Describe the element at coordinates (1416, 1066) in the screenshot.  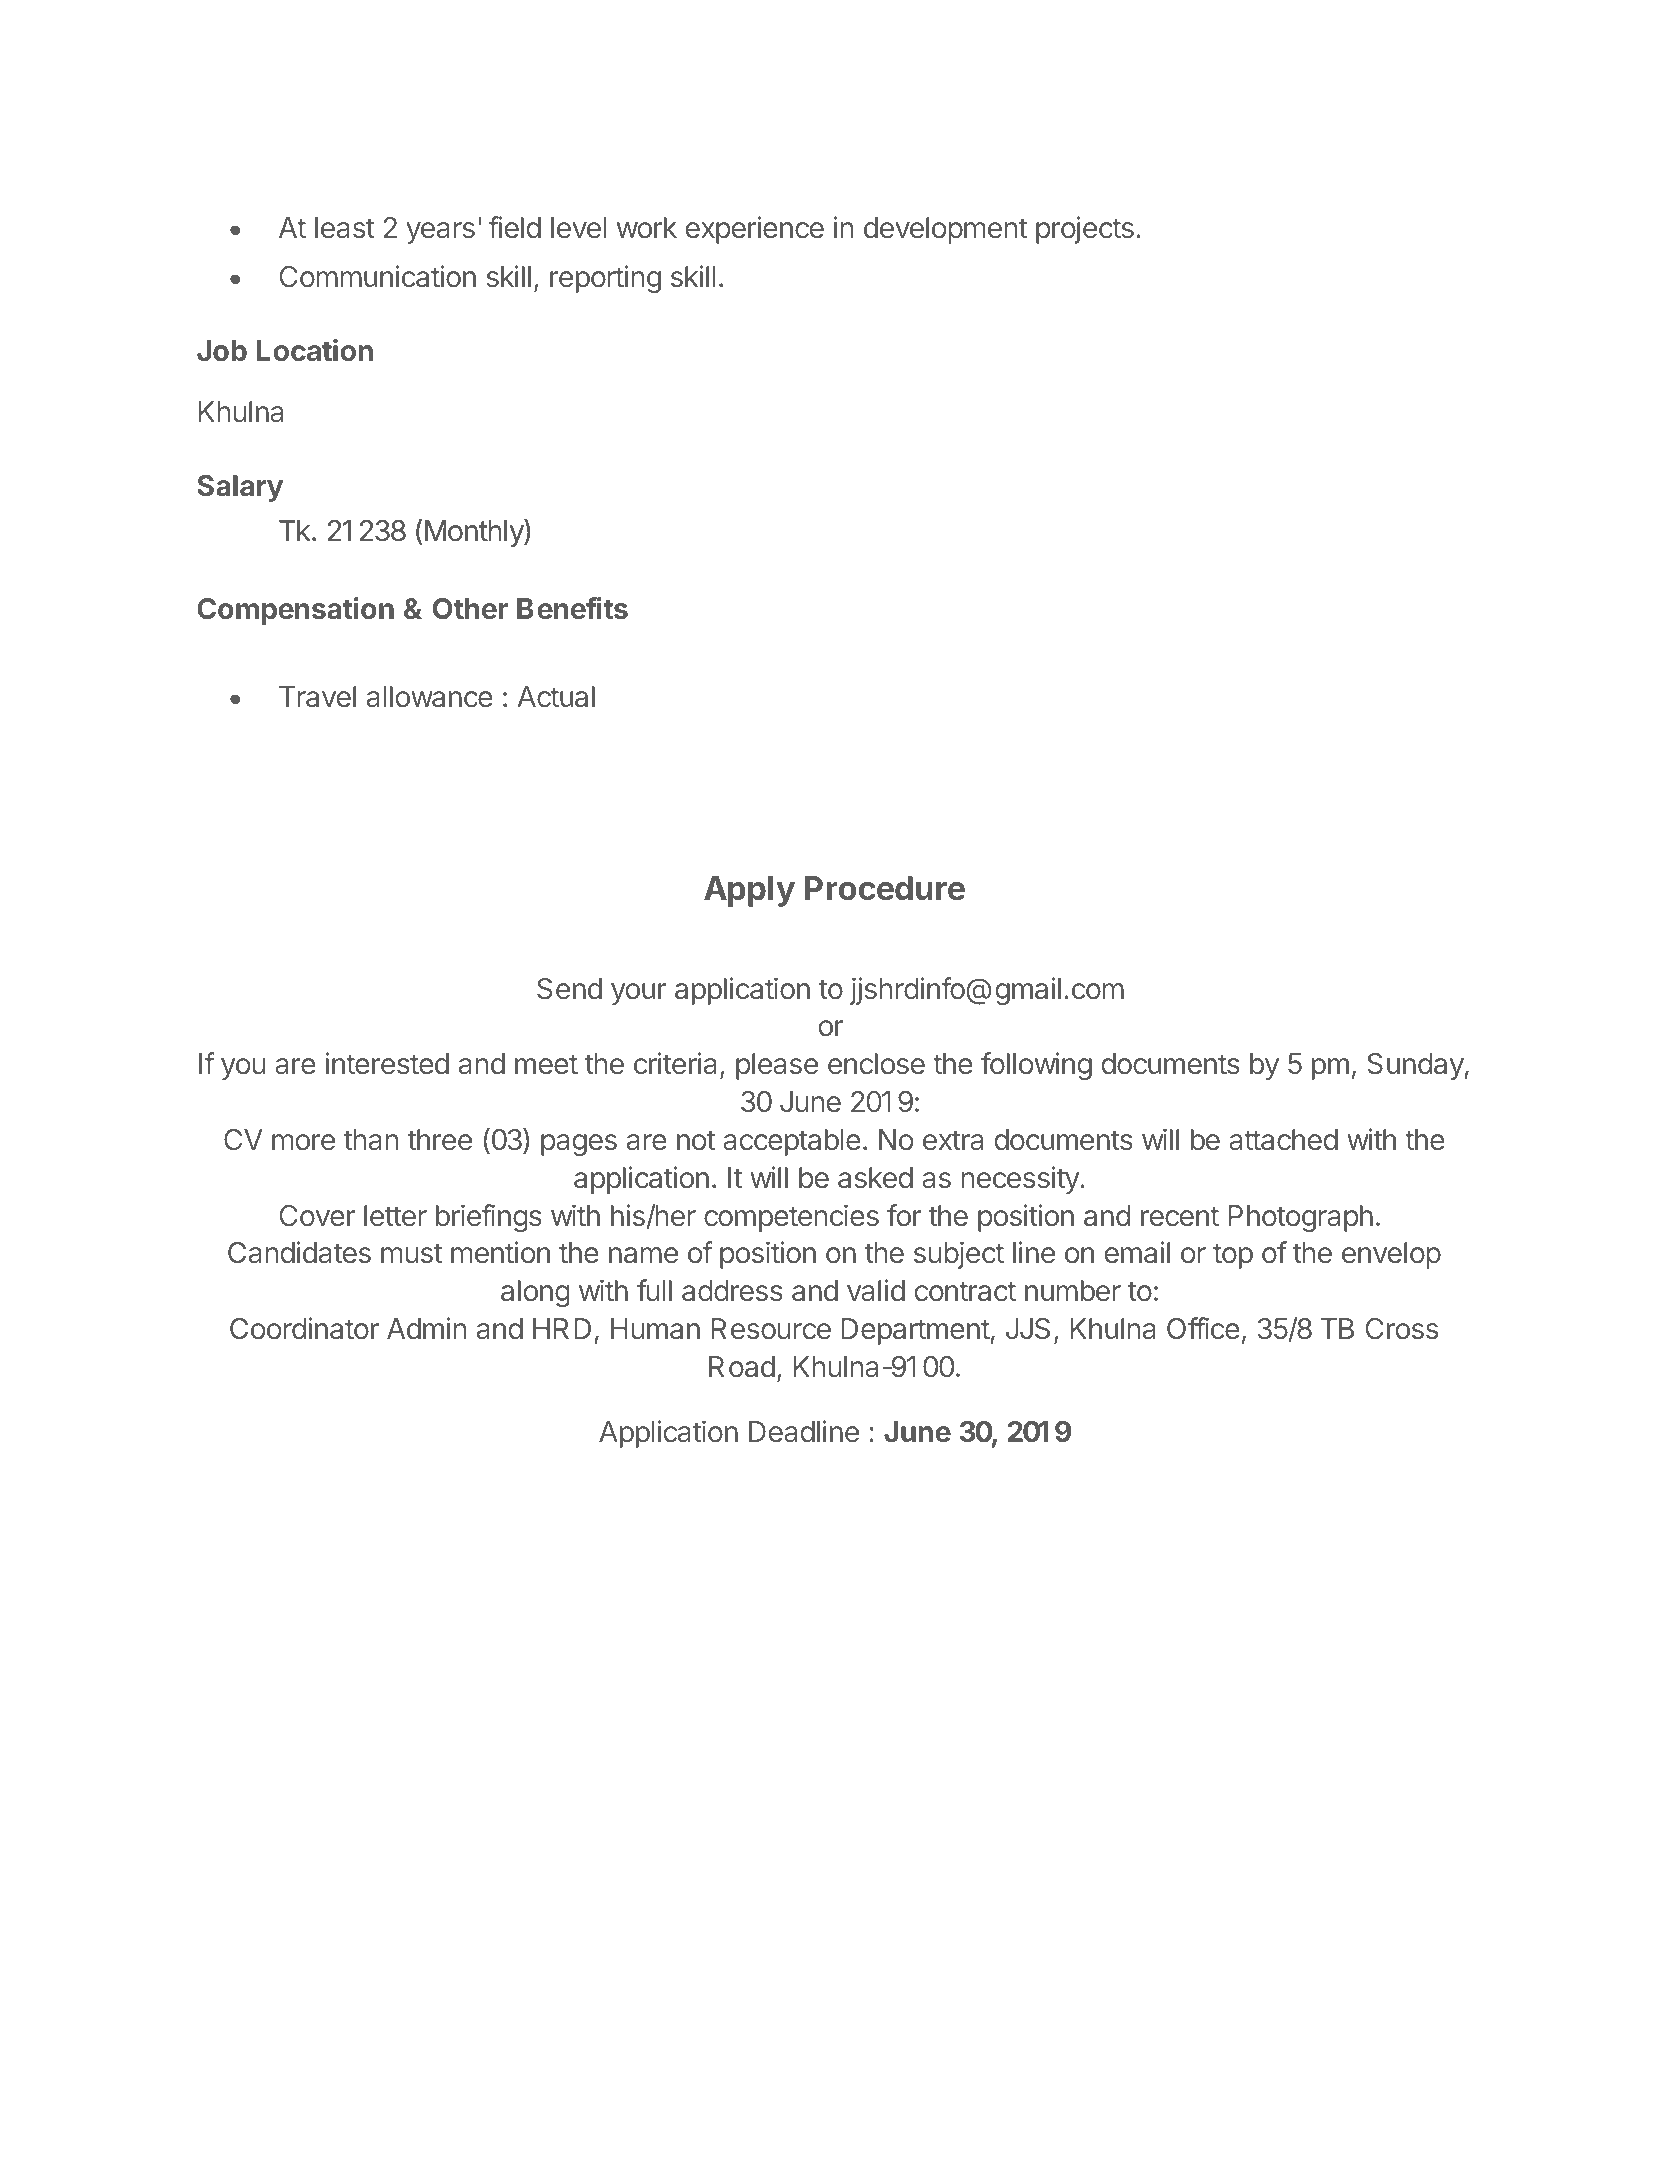
I see `Sunday` at that location.
